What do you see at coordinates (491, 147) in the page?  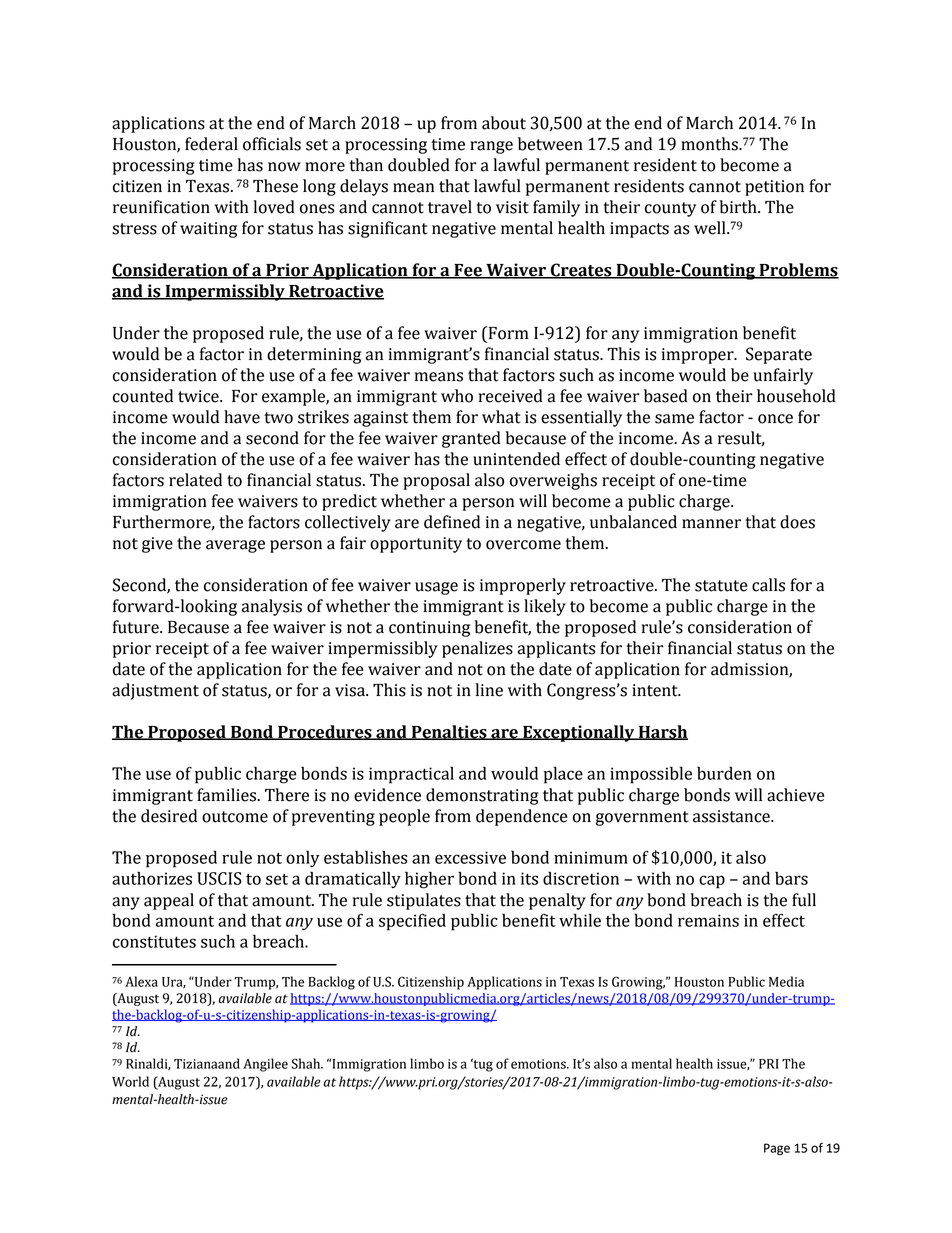 I see `range` at bounding box center [491, 147].
